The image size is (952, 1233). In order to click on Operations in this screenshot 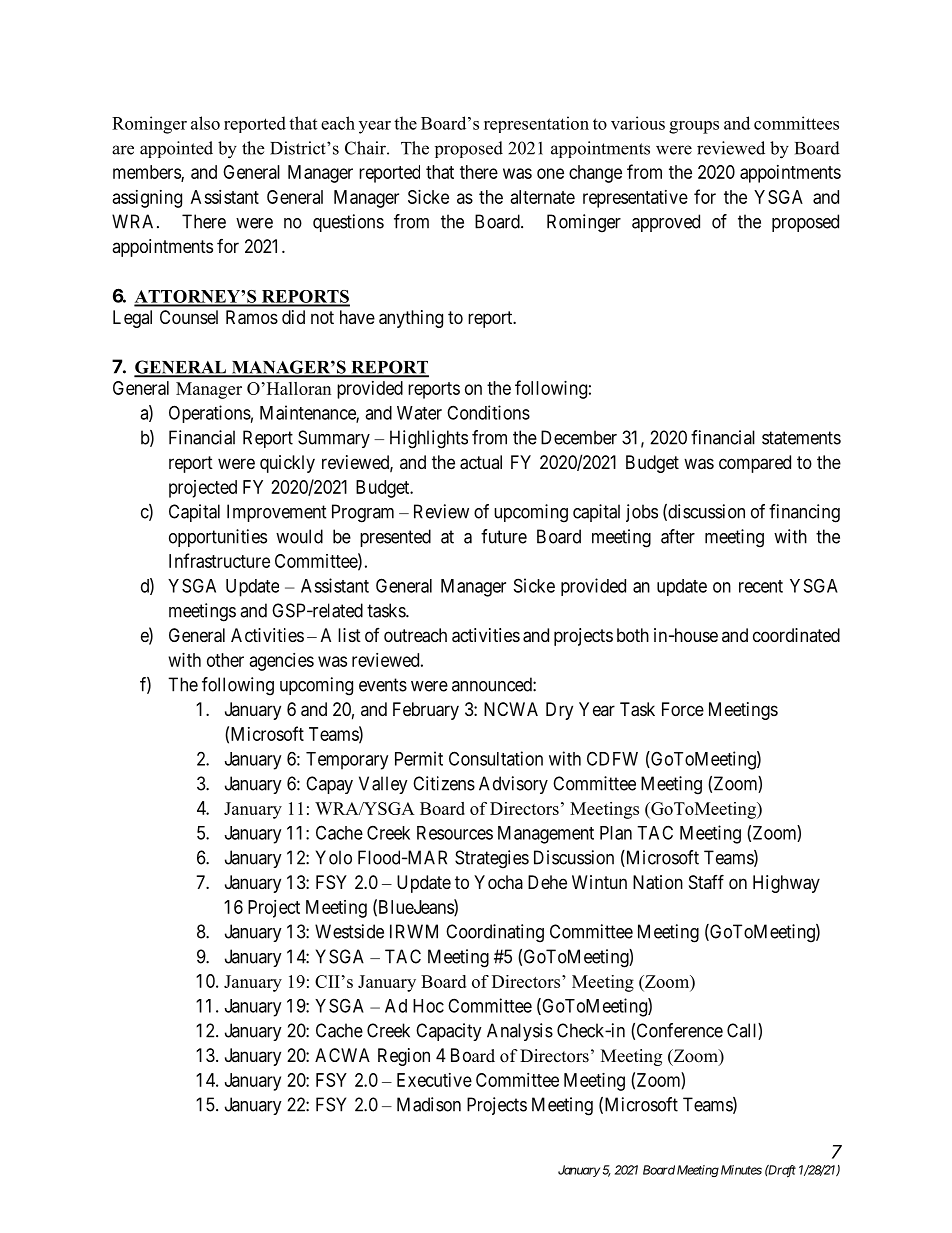, I will do `click(210, 414)`.
